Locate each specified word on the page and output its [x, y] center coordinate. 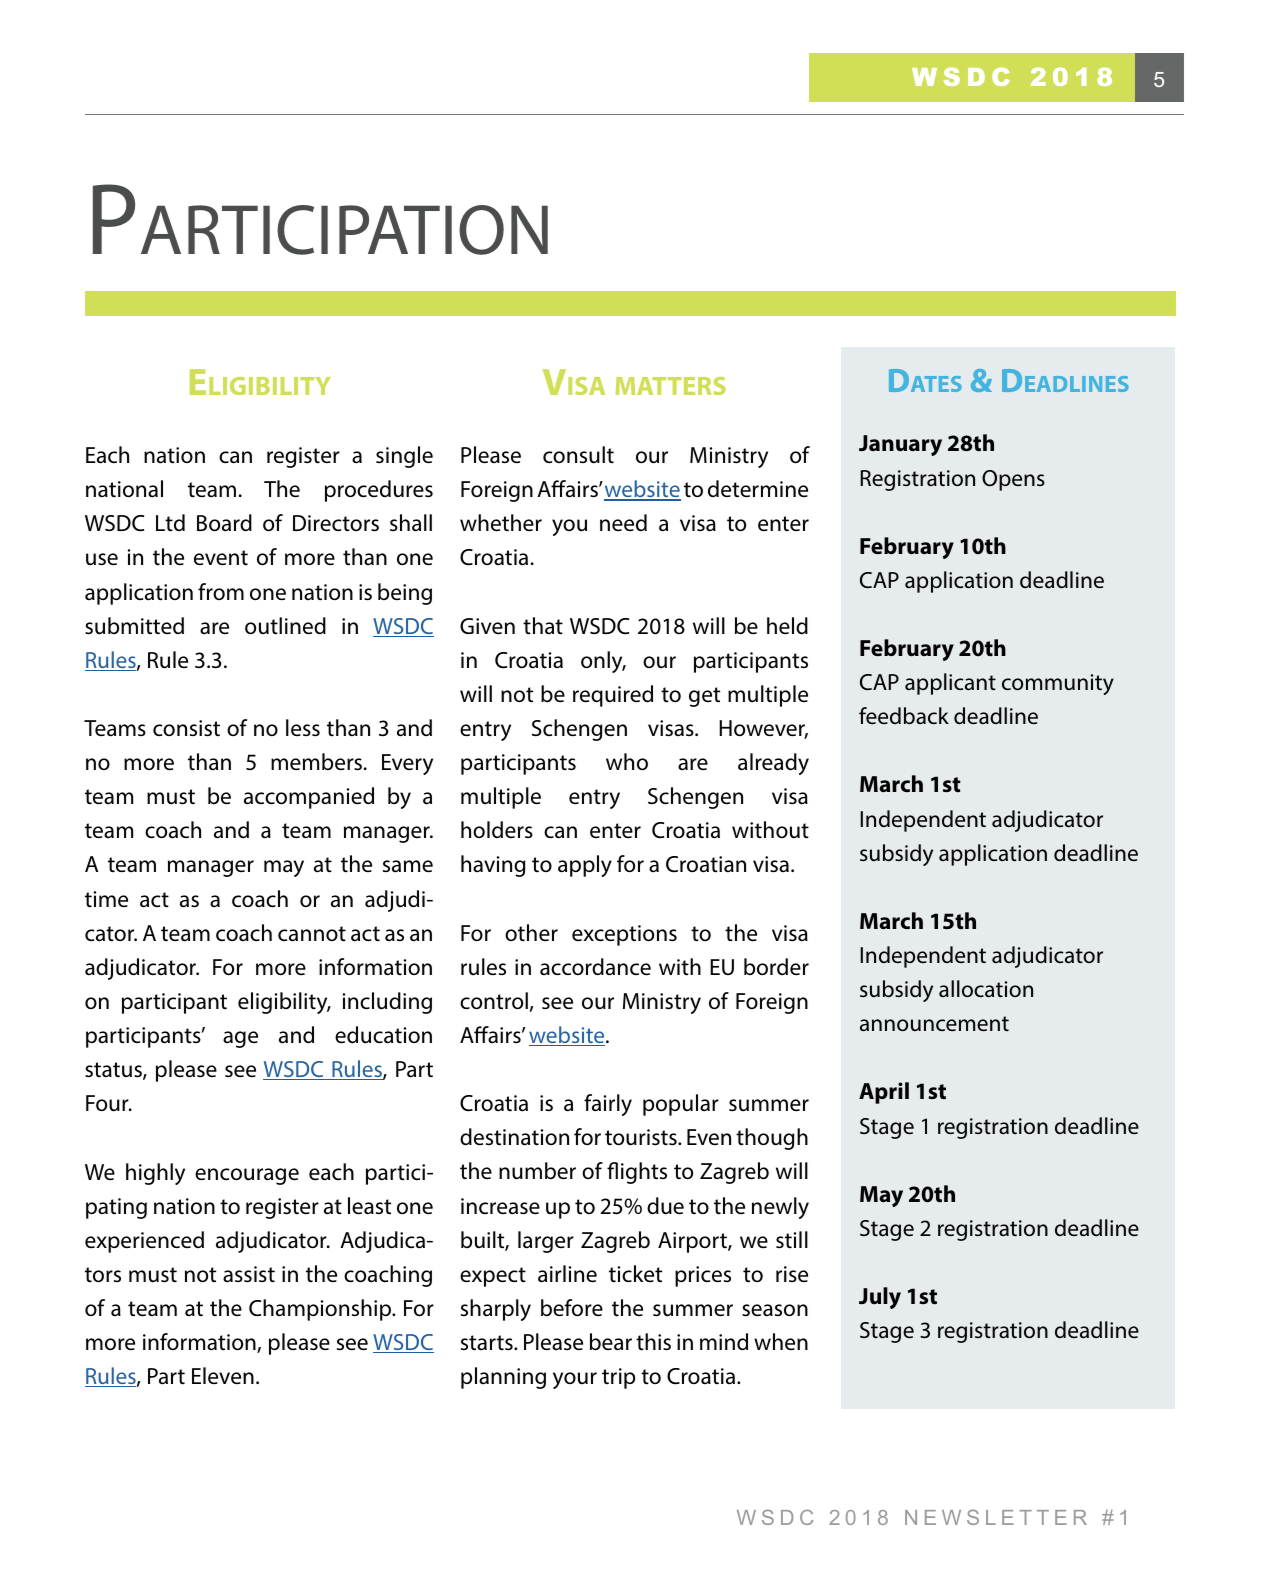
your [575, 1380]
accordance [595, 967]
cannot [312, 934]
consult [578, 455]
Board [224, 523]
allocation [986, 989]
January [900, 445]
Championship [321, 1310]
